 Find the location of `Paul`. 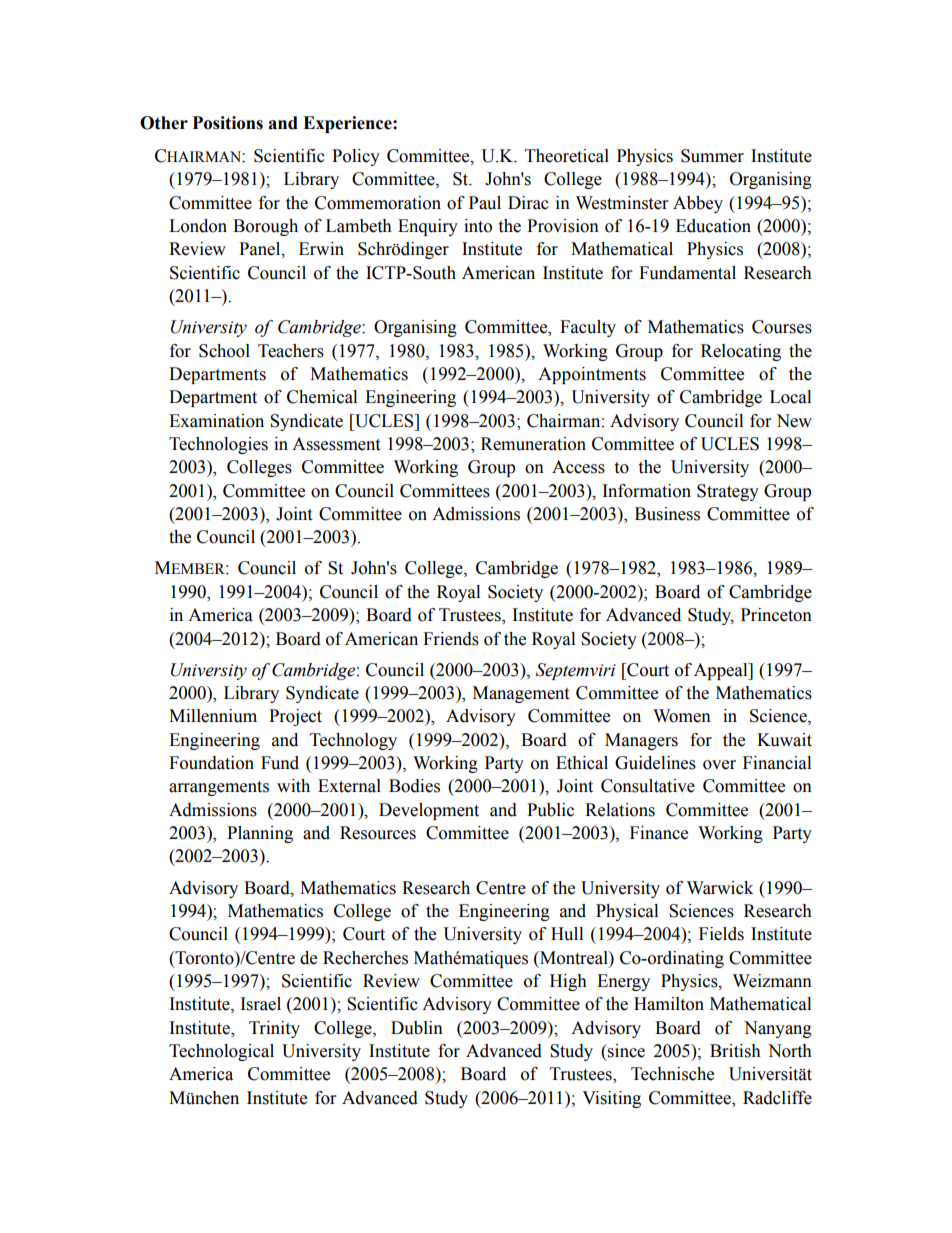

Paul is located at coordinates (485, 203).
